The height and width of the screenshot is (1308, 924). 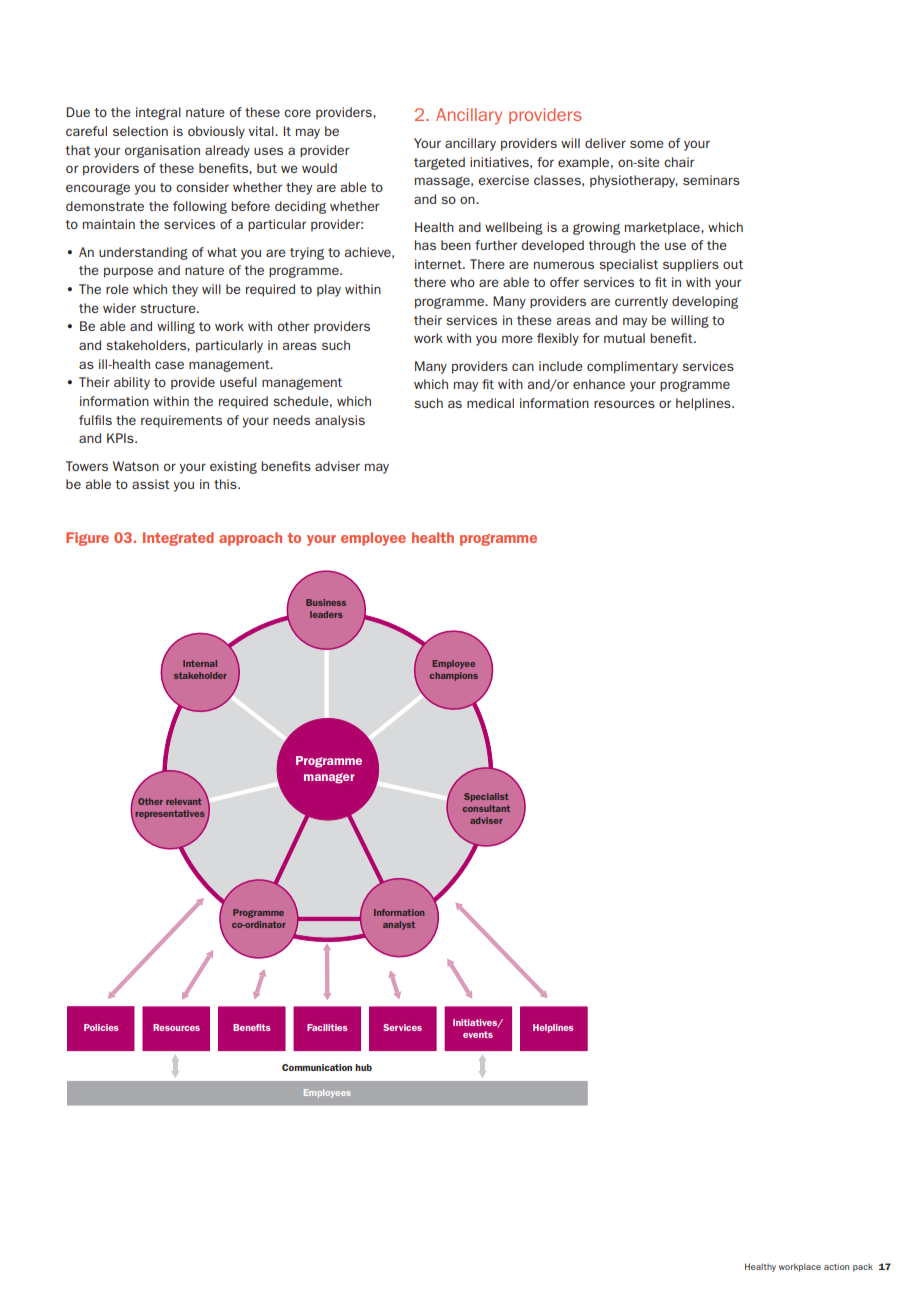 I want to click on champions, so click(x=454, y=676).
